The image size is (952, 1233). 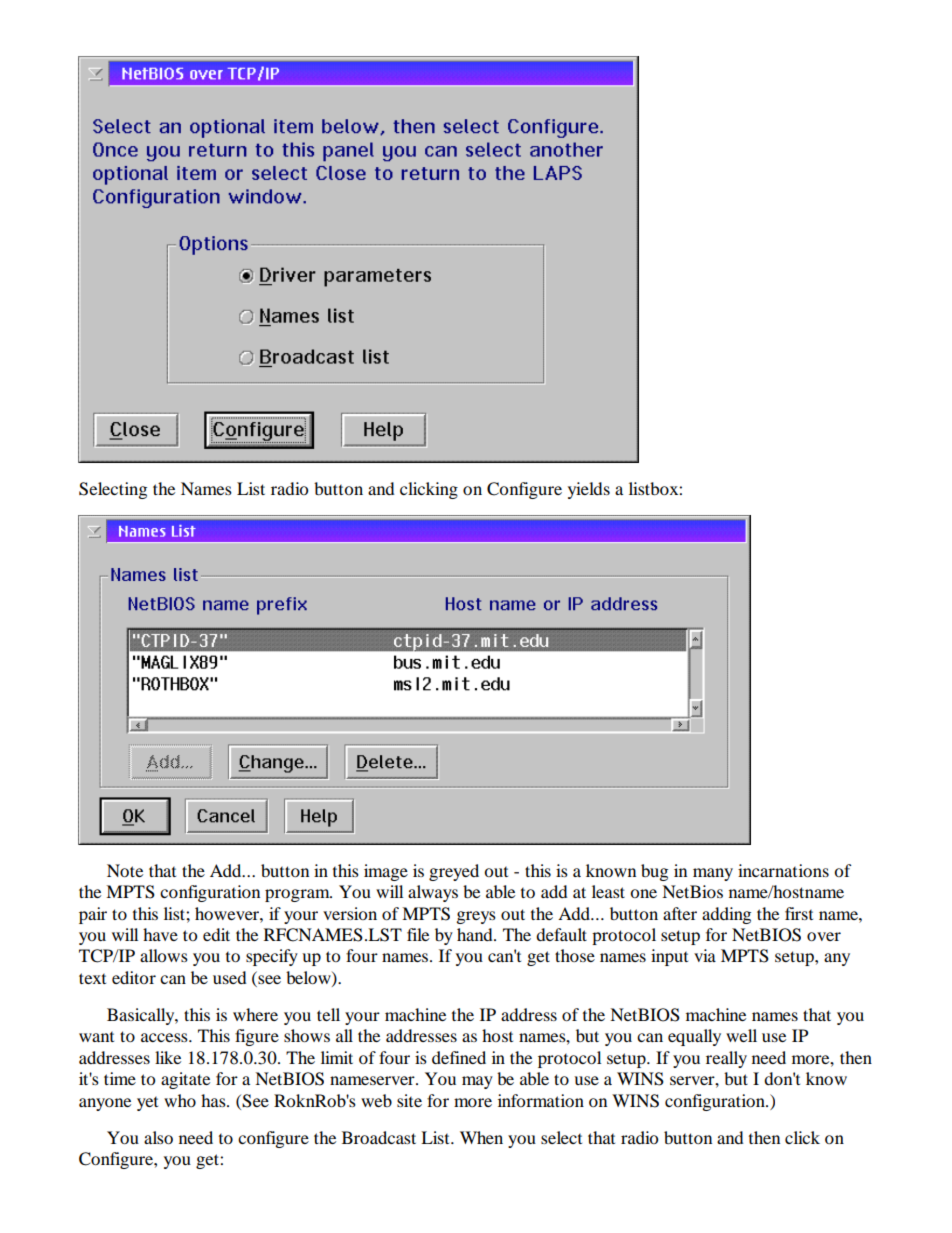 What do you see at coordinates (180, 1100) in the page?
I see `who` at bounding box center [180, 1100].
